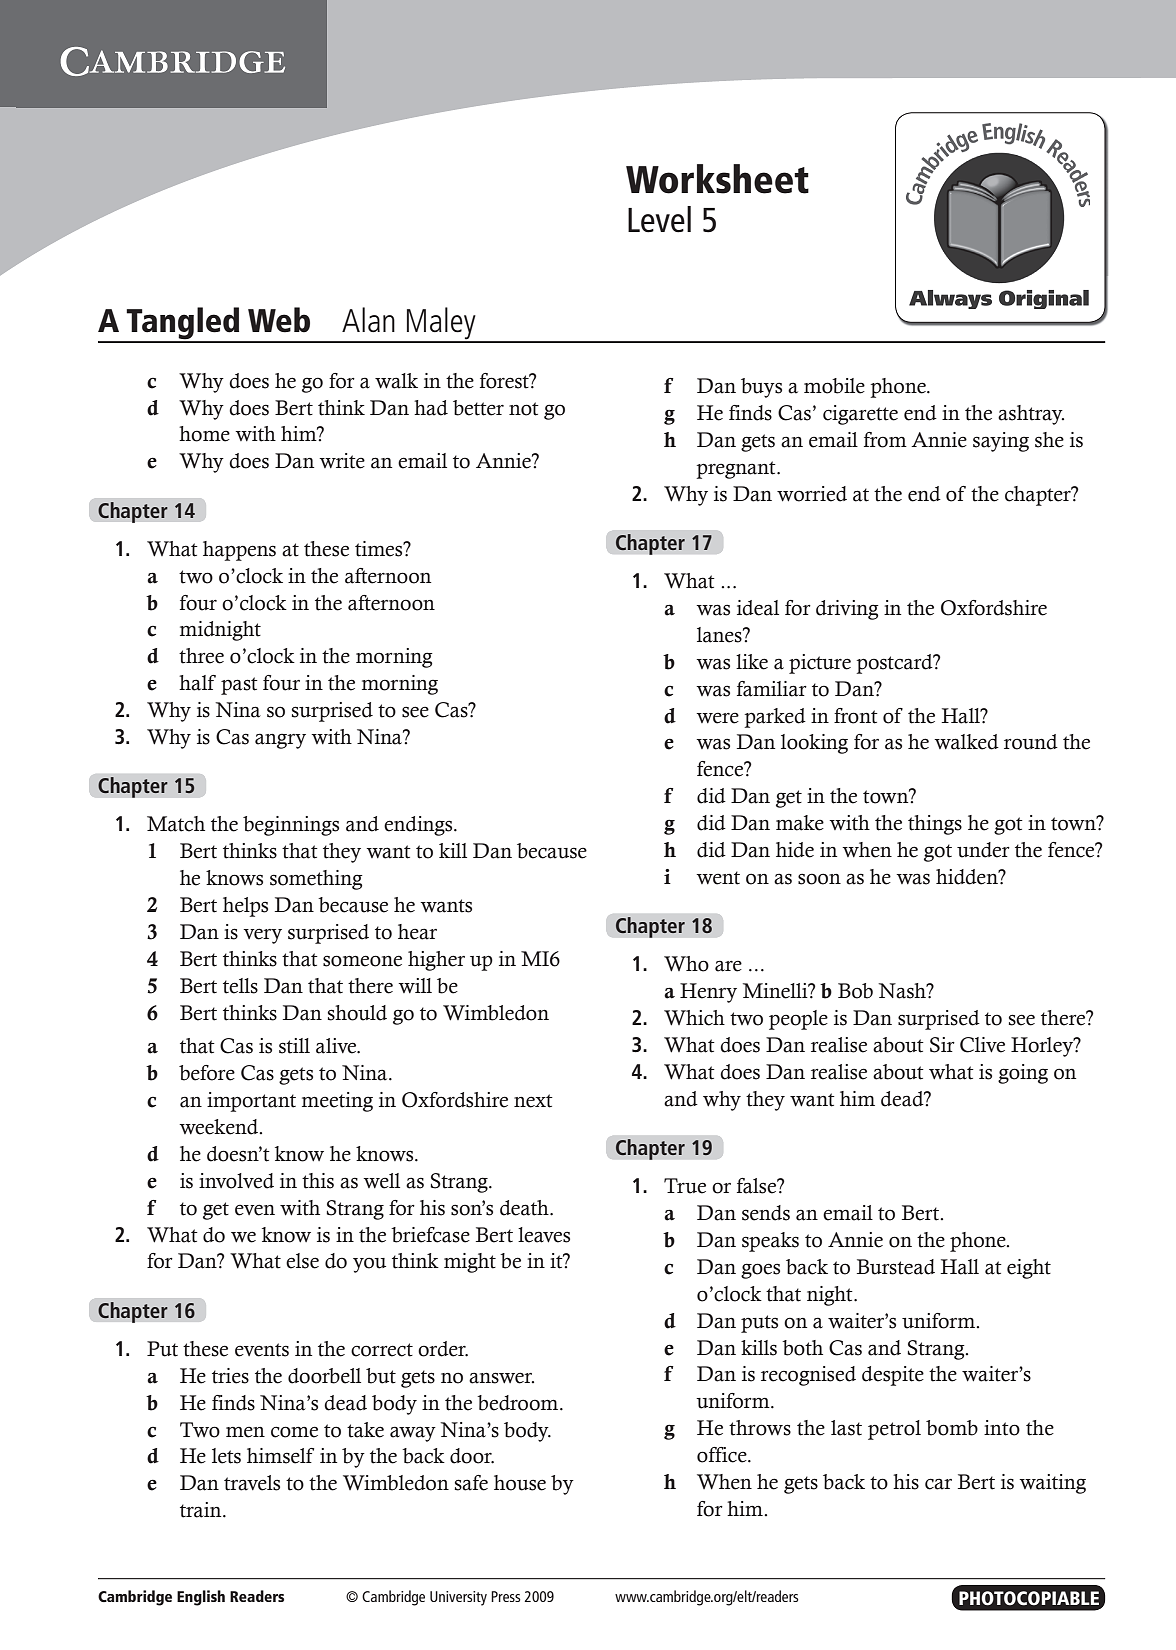 The image size is (1176, 1650). Describe the element at coordinates (316, 880) in the page. I see `something` at that location.
